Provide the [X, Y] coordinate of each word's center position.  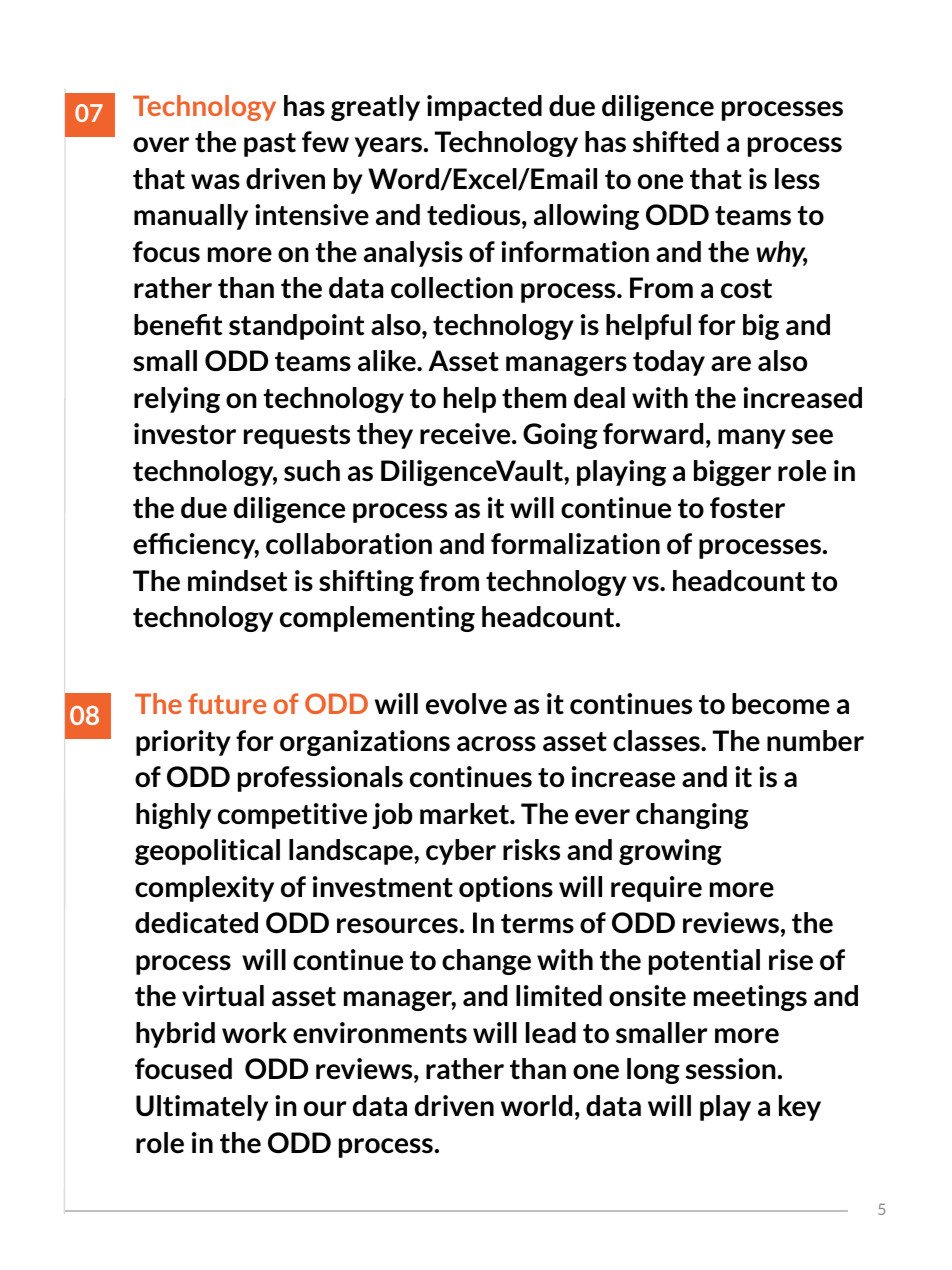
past [270, 145]
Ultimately [202, 1108]
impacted [484, 108]
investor [185, 434]
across [496, 744]
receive [466, 433]
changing [692, 816]
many [752, 439]
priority [183, 743]
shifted [676, 141]
